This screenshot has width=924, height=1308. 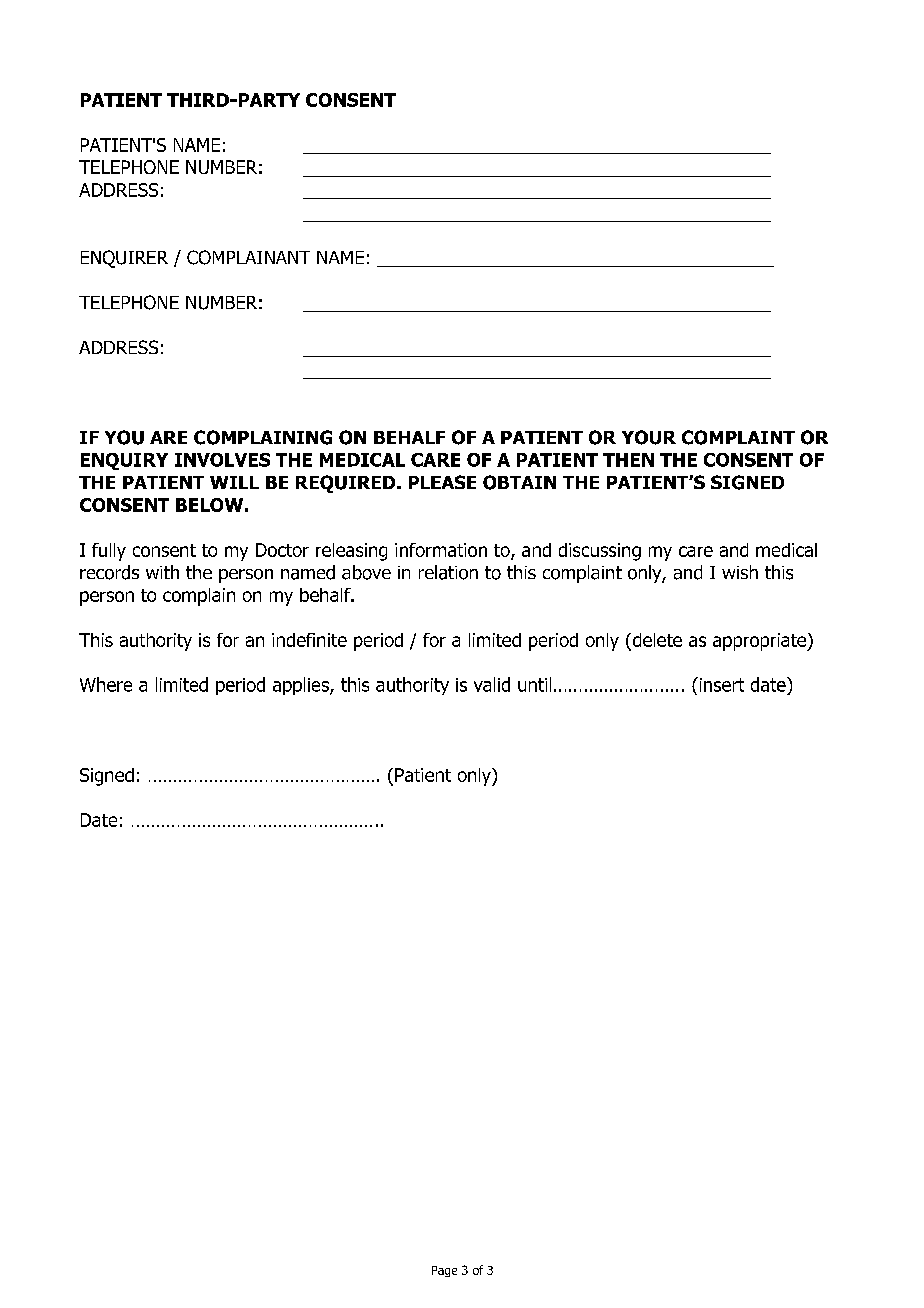 I want to click on PLEASE, so click(x=442, y=482).
